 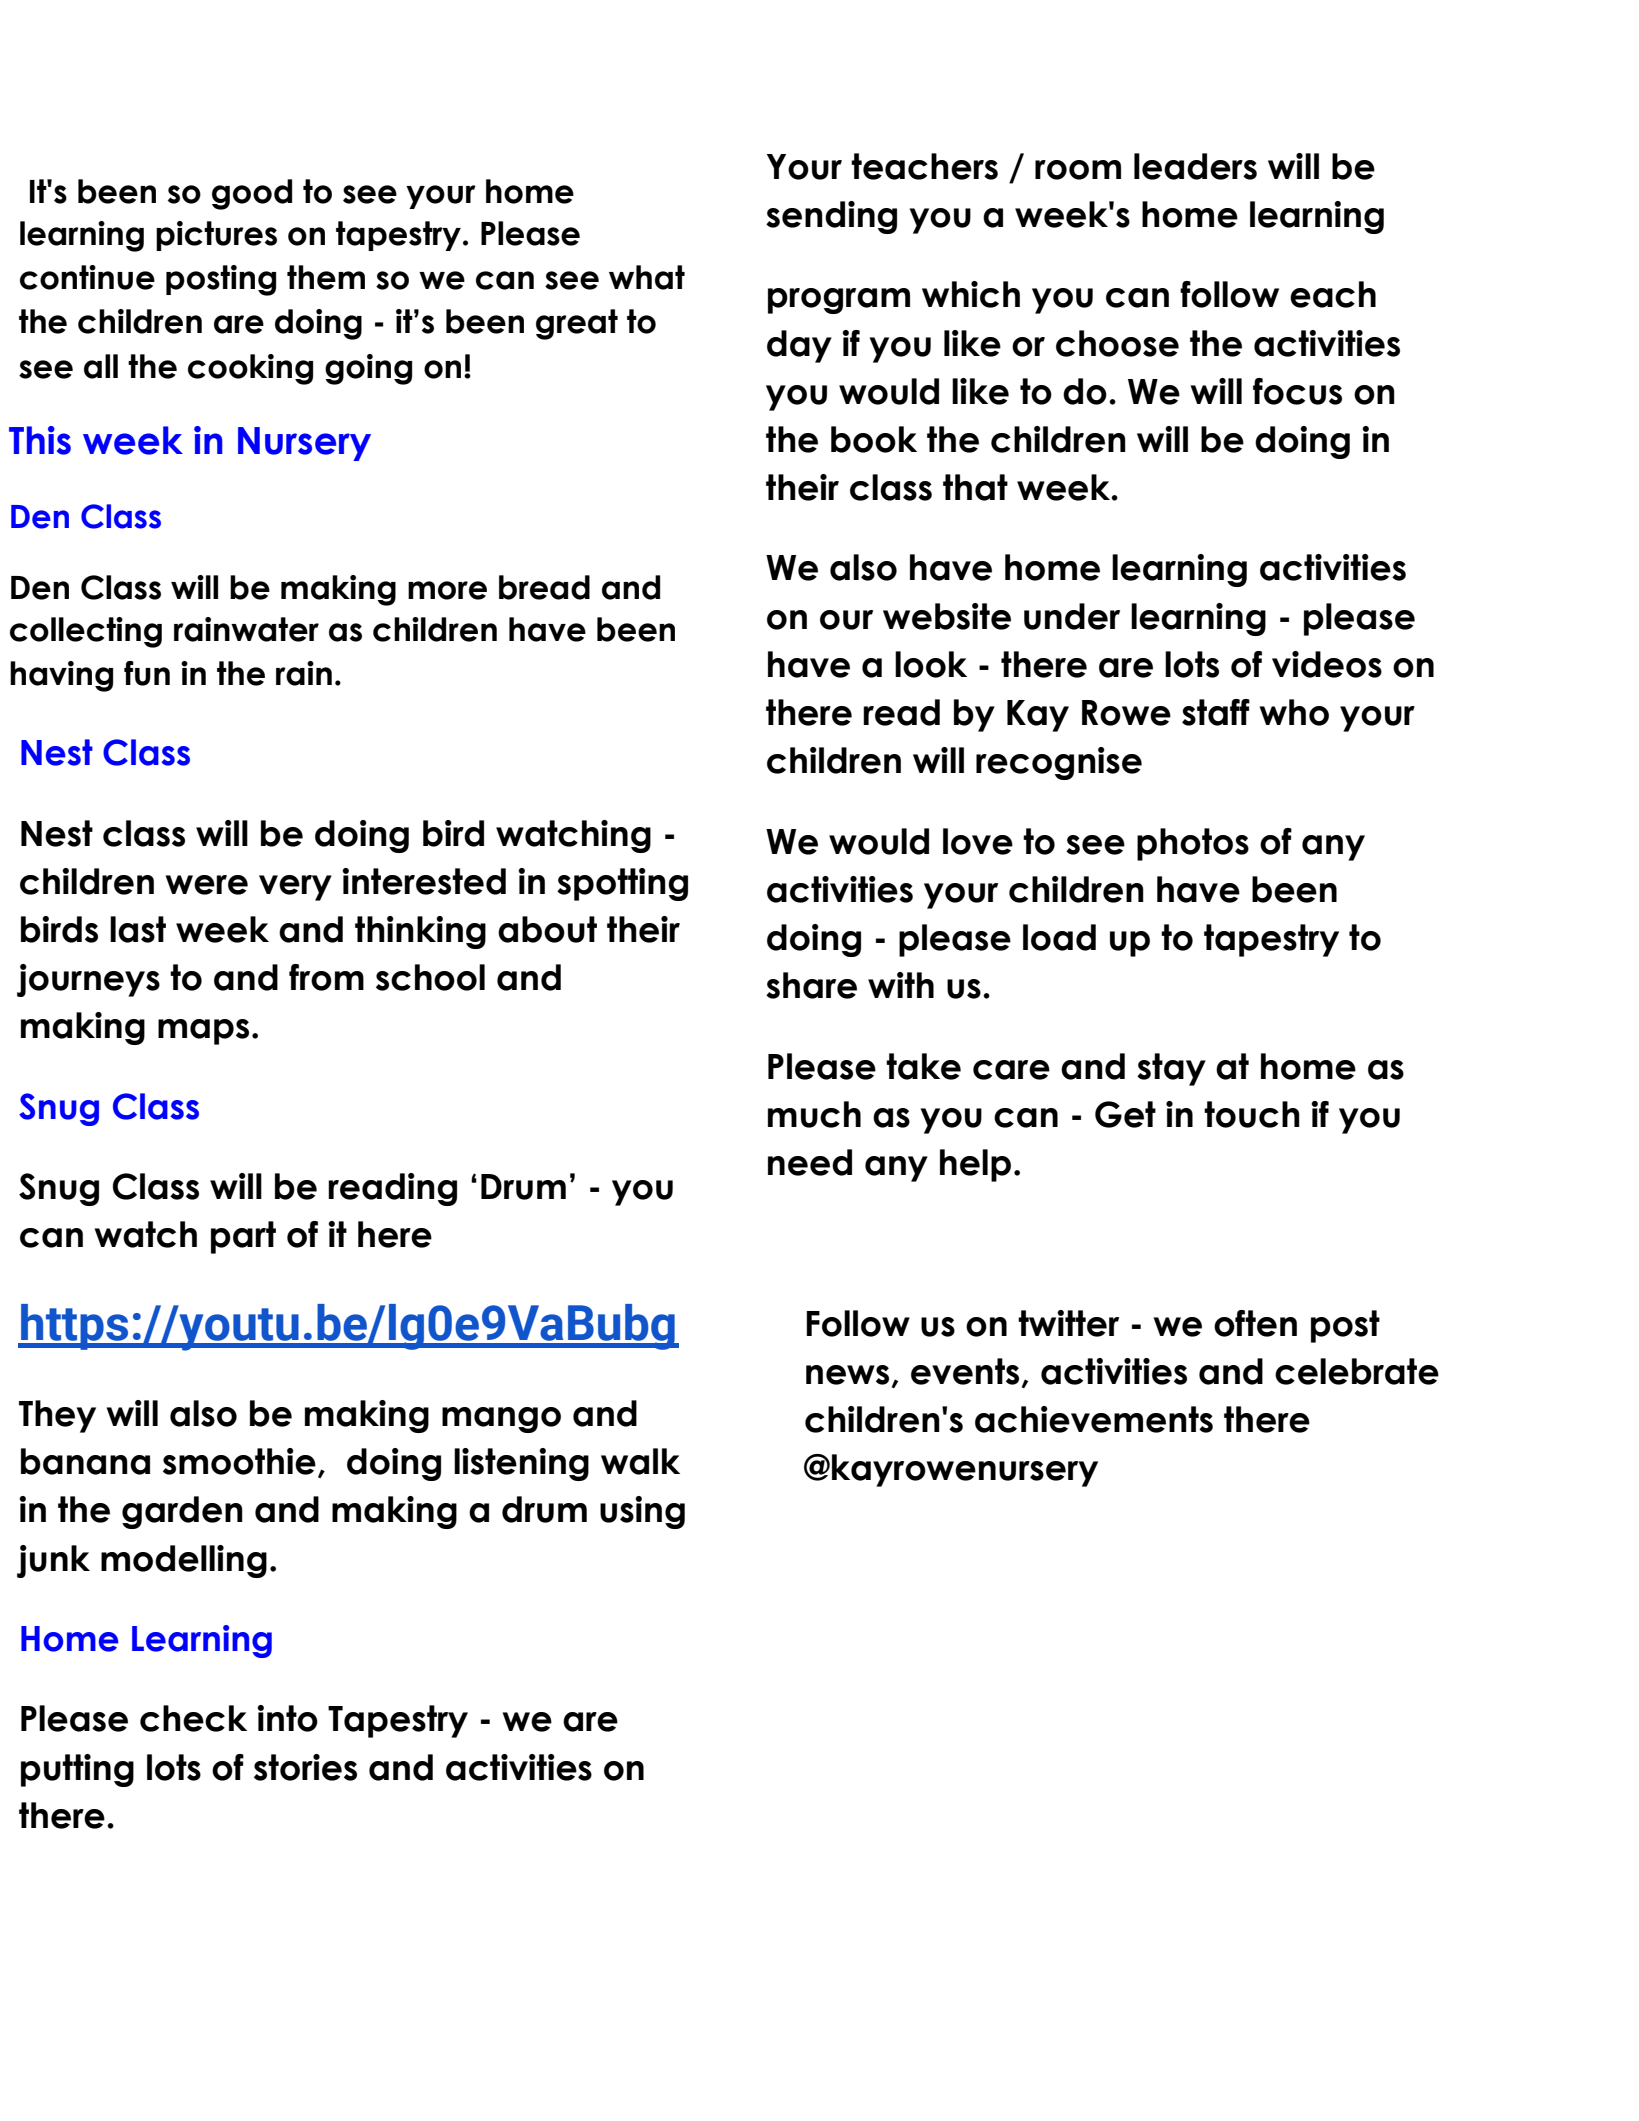 I want to click on more, so click(x=447, y=590).
